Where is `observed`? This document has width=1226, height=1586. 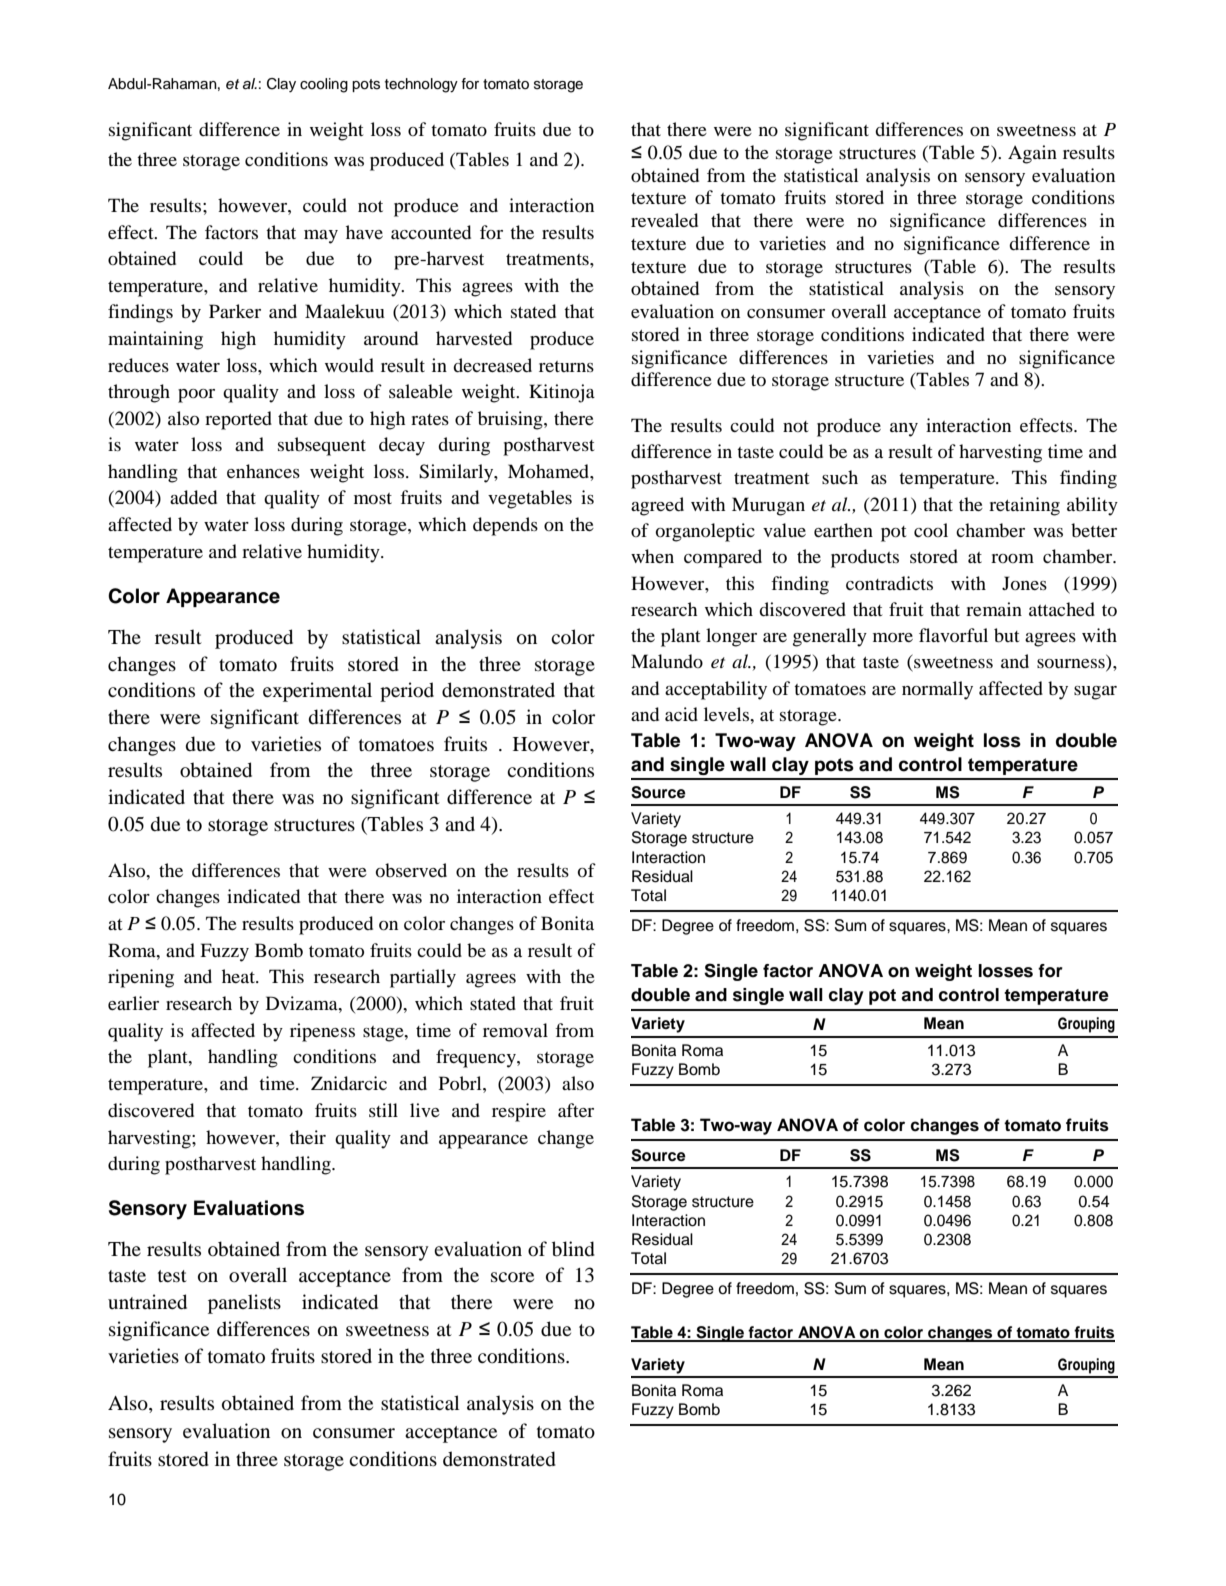 observed is located at coordinates (411, 870).
